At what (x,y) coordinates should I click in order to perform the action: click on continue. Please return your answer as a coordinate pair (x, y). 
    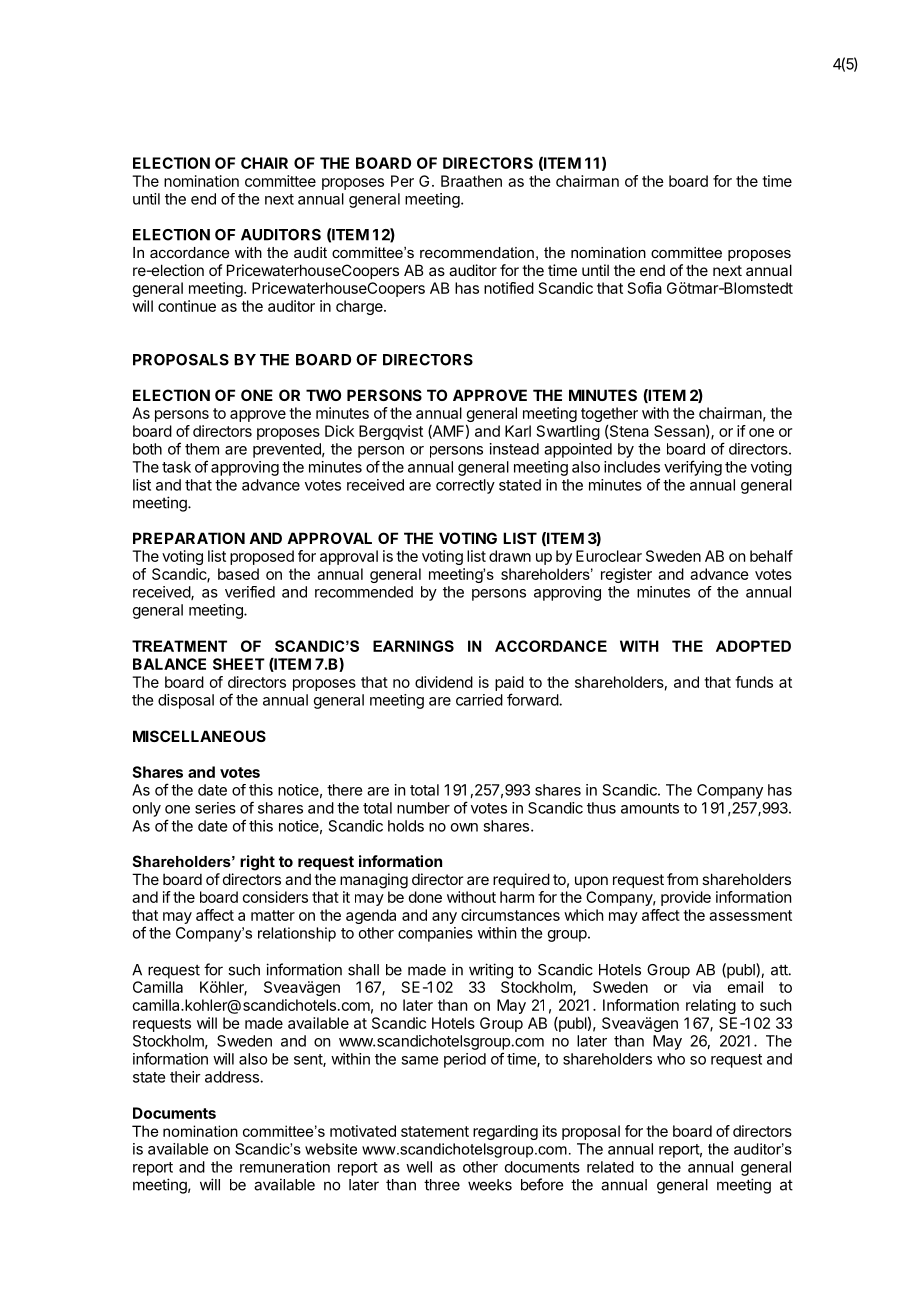
    Looking at the image, I should click on (187, 306).
